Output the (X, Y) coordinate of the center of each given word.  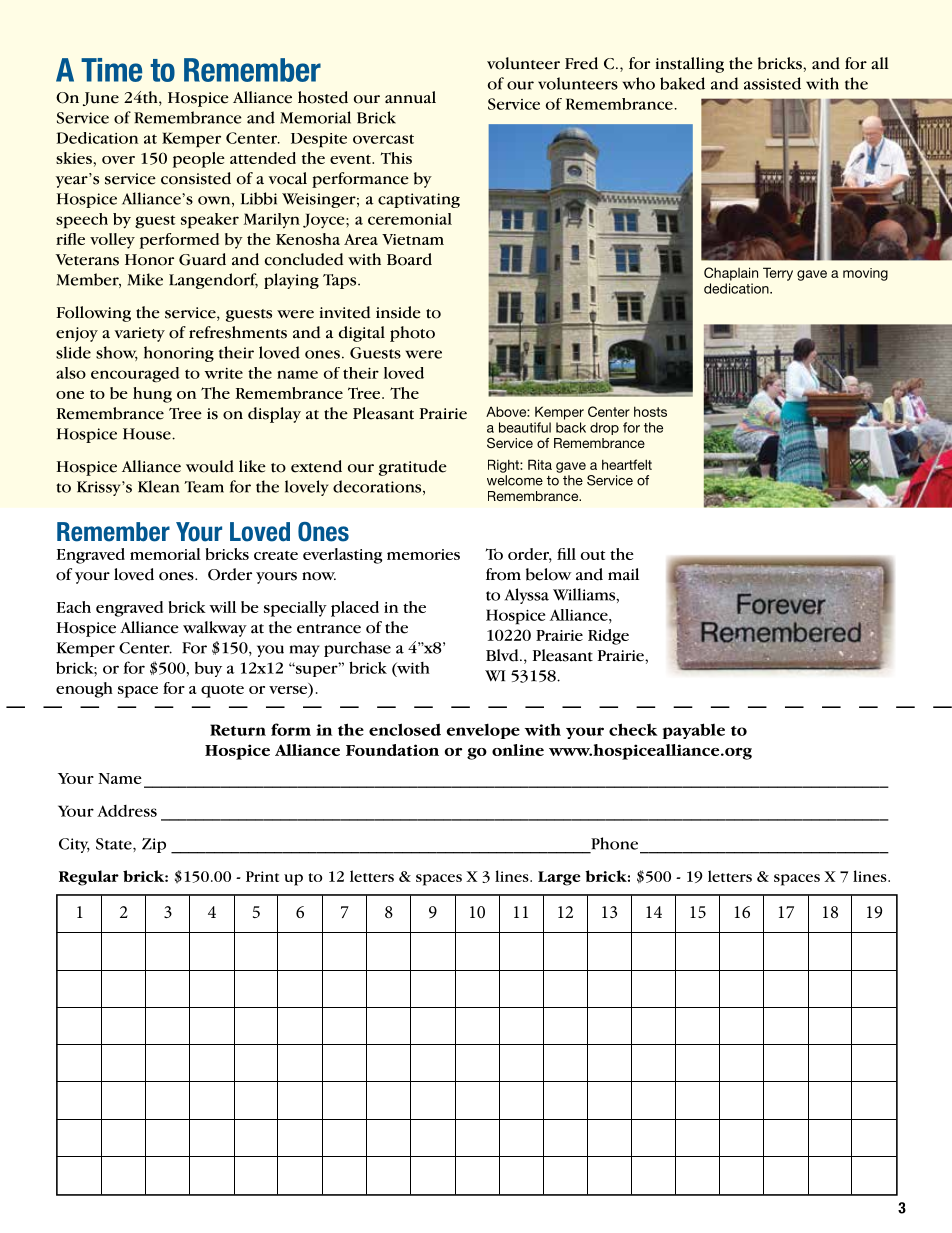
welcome (515, 480)
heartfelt (627, 464)
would (210, 466)
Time (111, 70)
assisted (772, 83)
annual (410, 97)
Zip (154, 845)
